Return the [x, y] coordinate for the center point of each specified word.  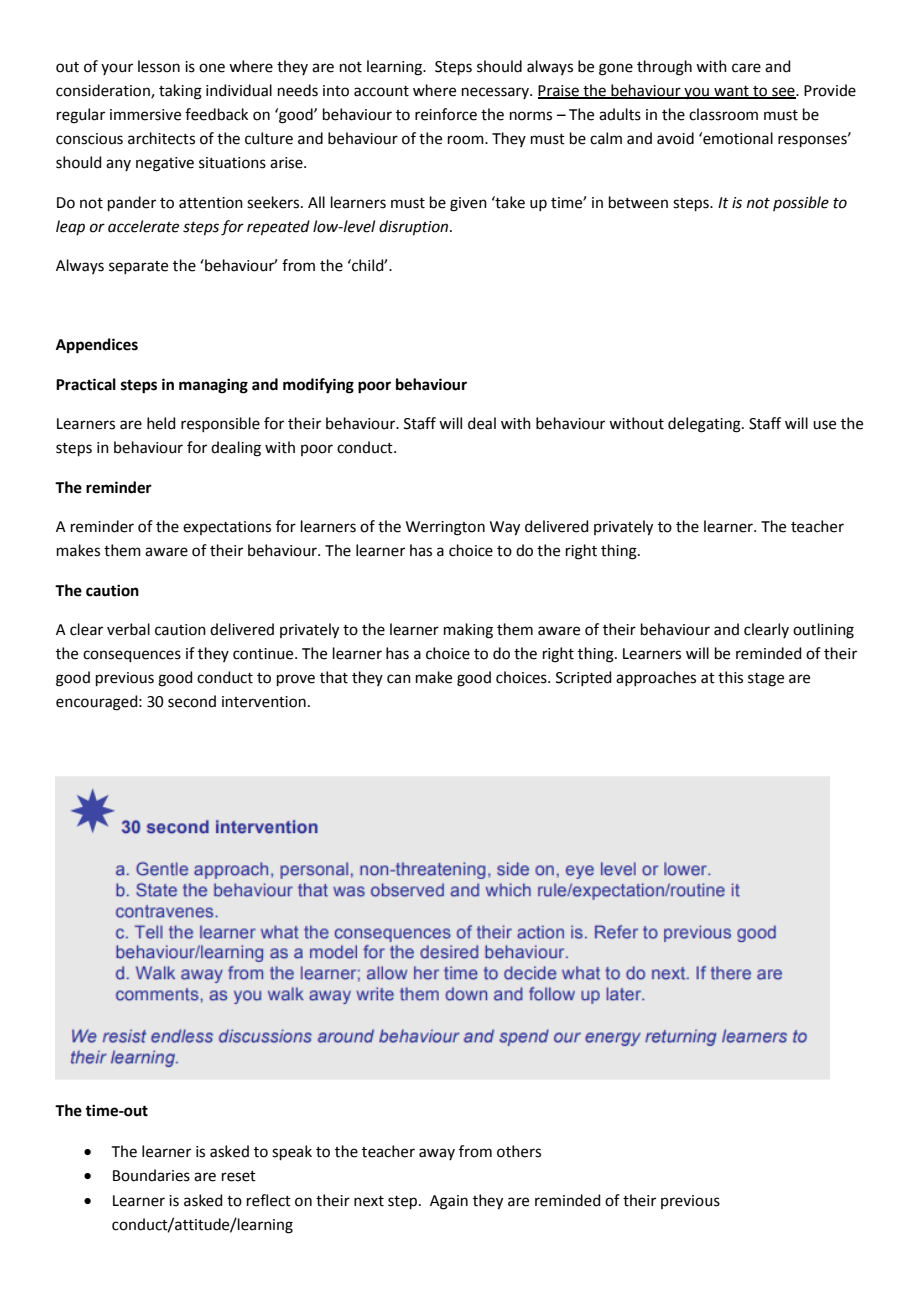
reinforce [446, 114]
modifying [318, 386]
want [731, 92]
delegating [705, 425]
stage [766, 680]
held [161, 423]
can [399, 679]
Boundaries [151, 1175]
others [519, 1151]
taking [180, 92]
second [192, 701]
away [437, 1154]
